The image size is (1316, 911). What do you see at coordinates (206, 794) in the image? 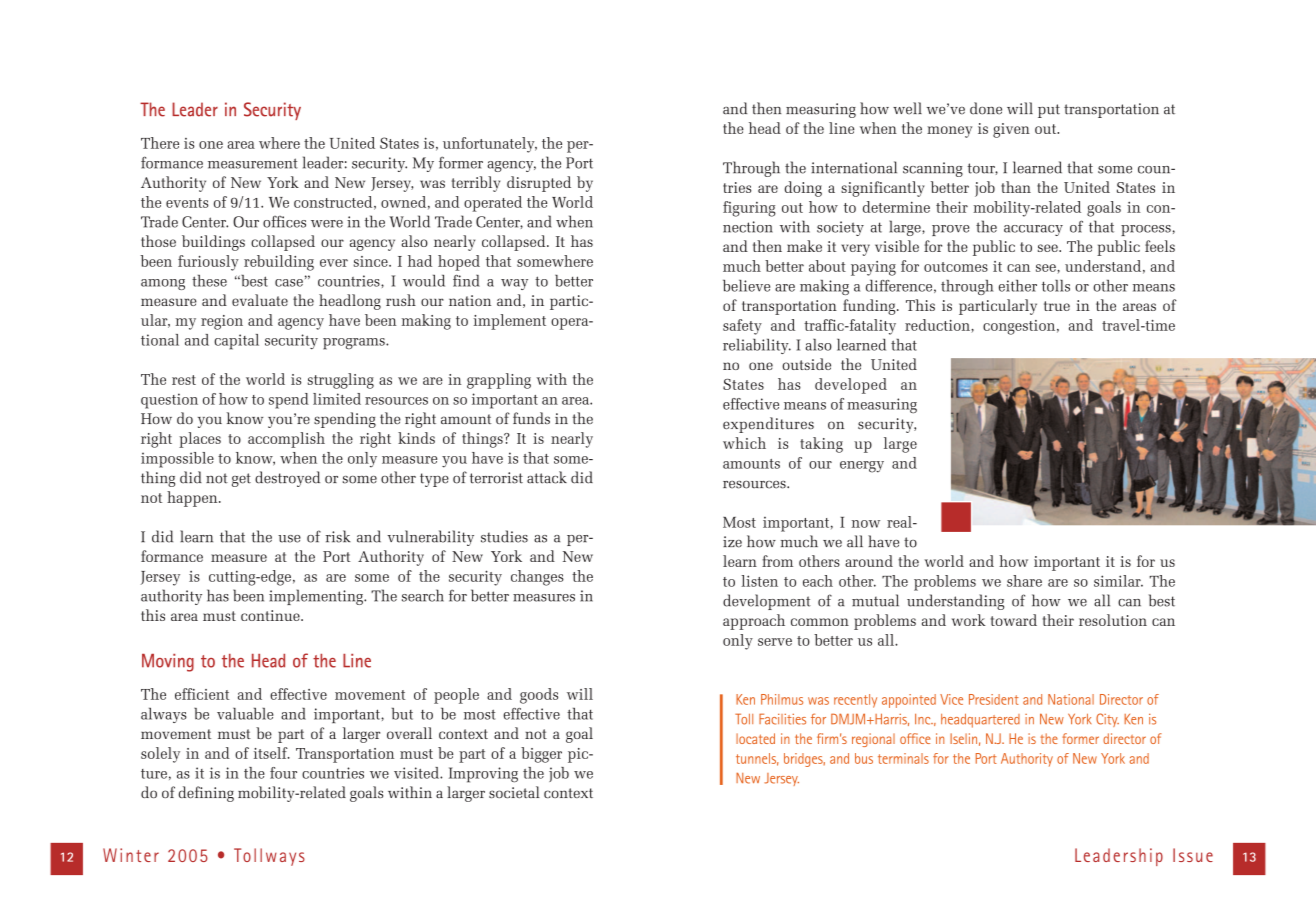
I see `defining` at bounding box center [206, 794].
